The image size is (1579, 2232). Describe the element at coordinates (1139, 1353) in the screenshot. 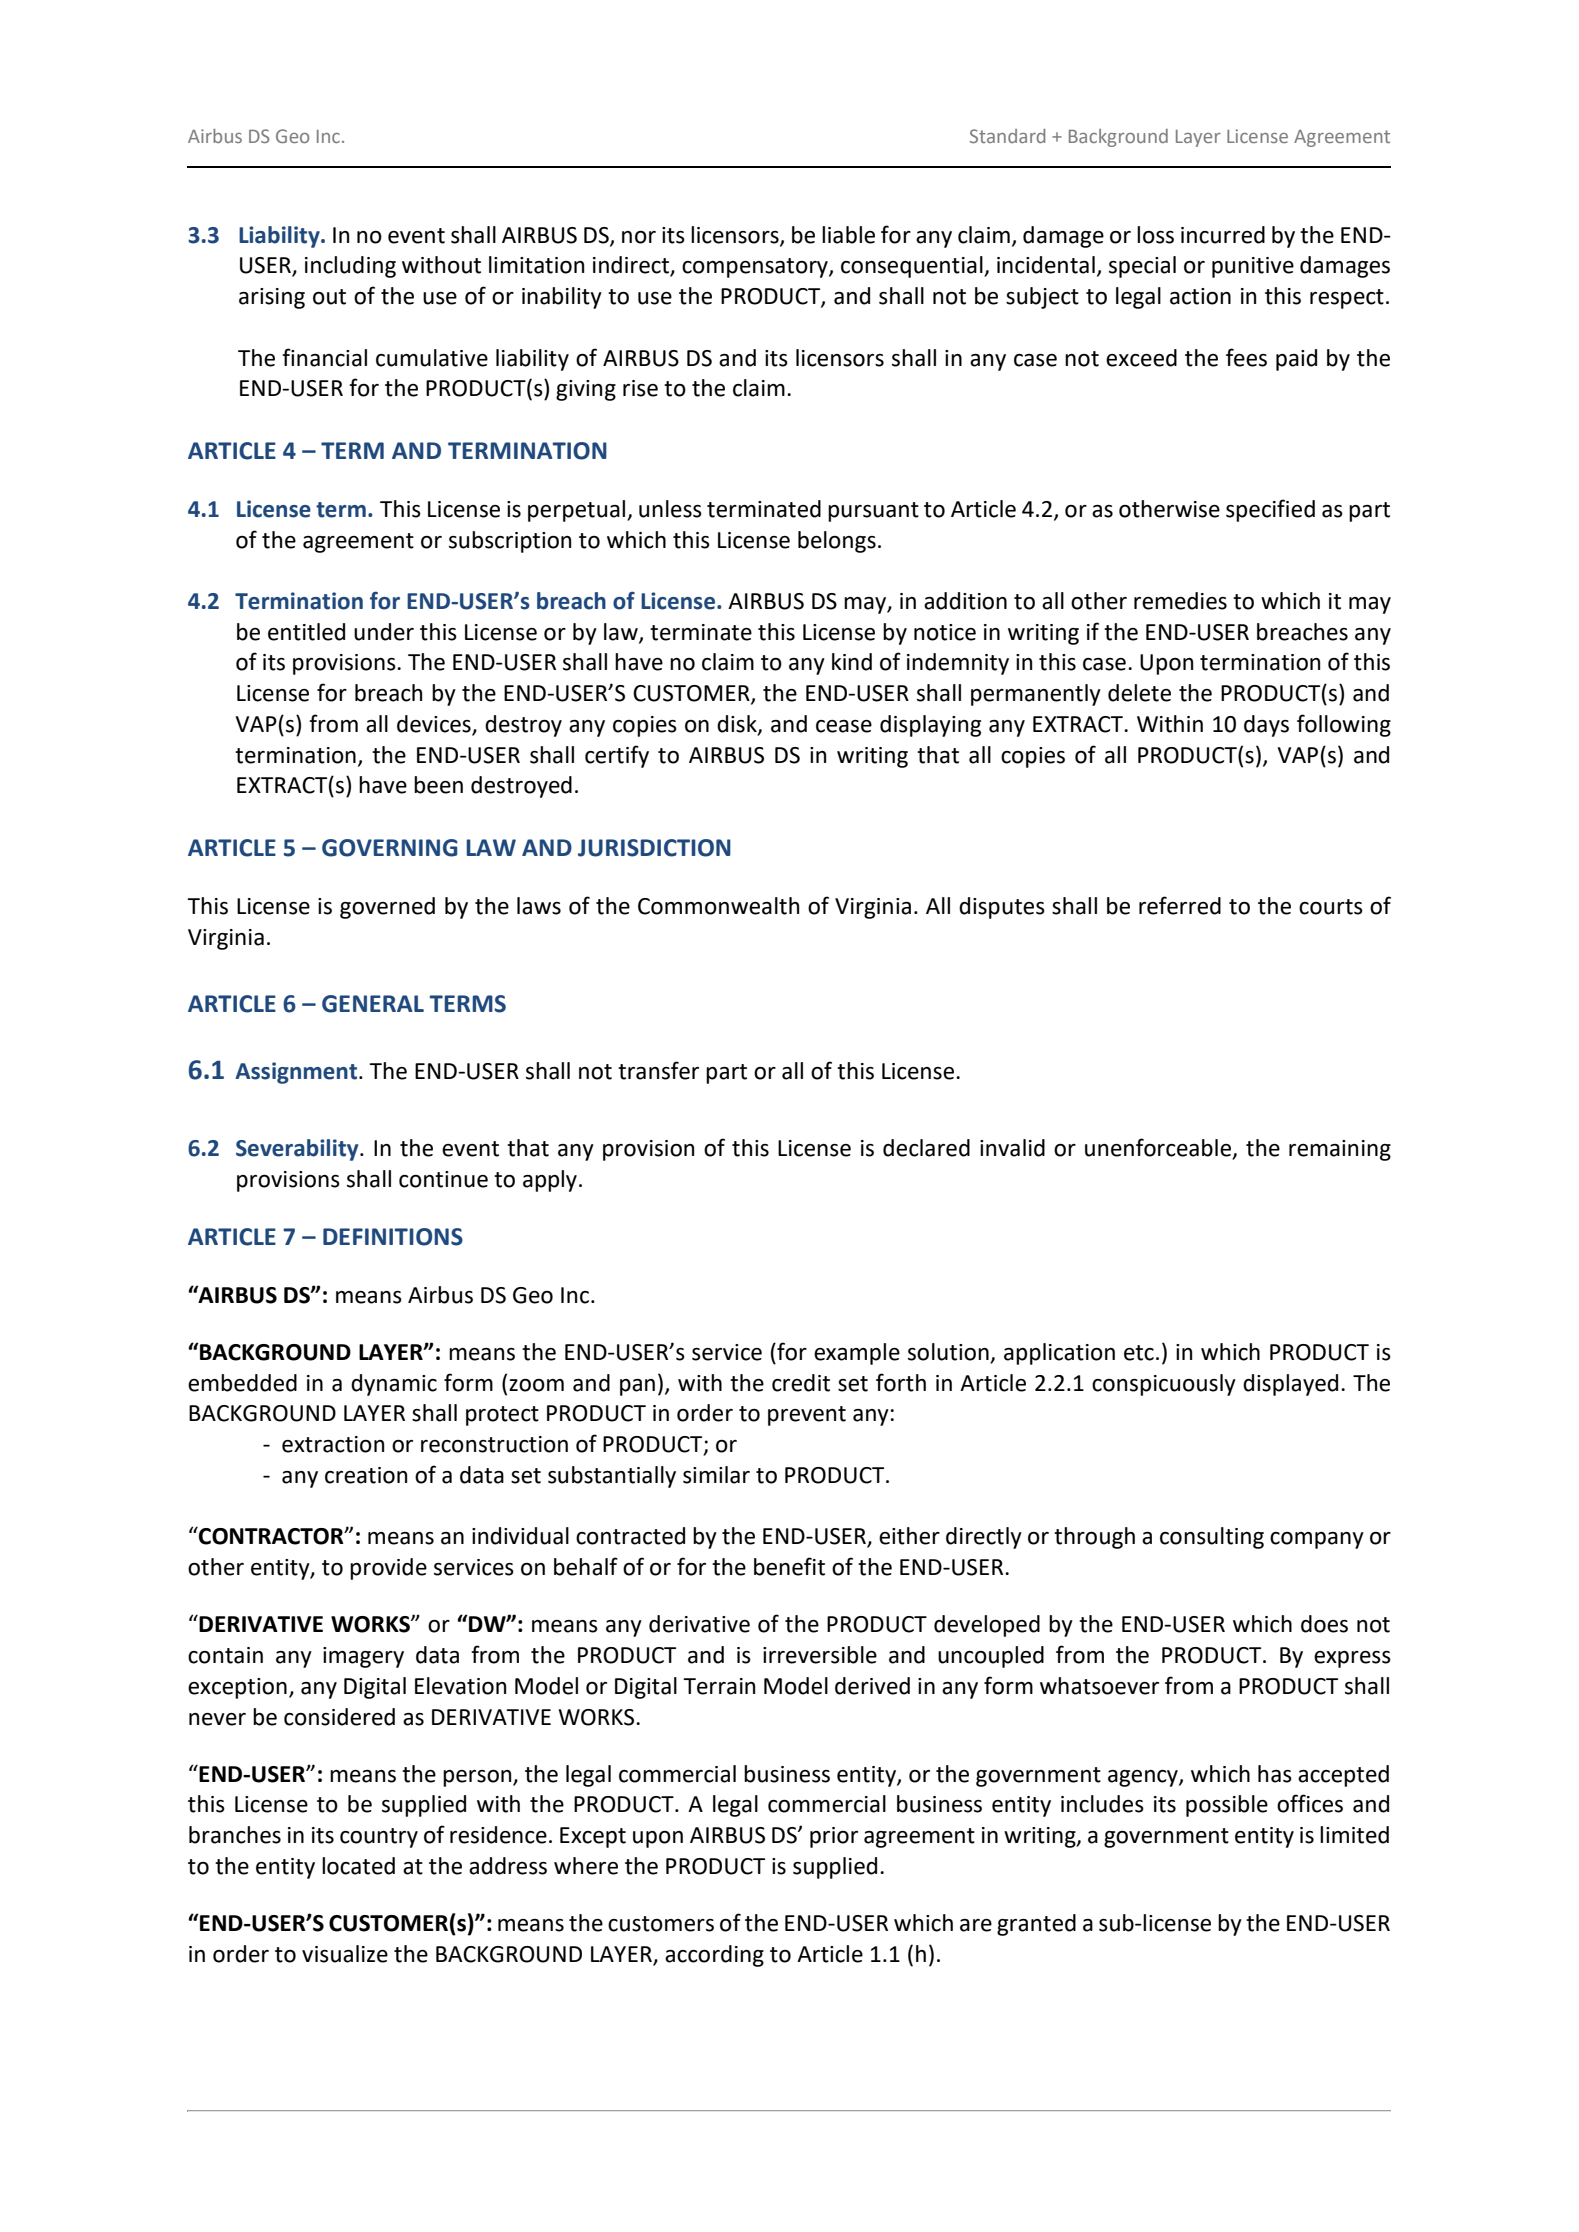

I see `etc` at that location.
